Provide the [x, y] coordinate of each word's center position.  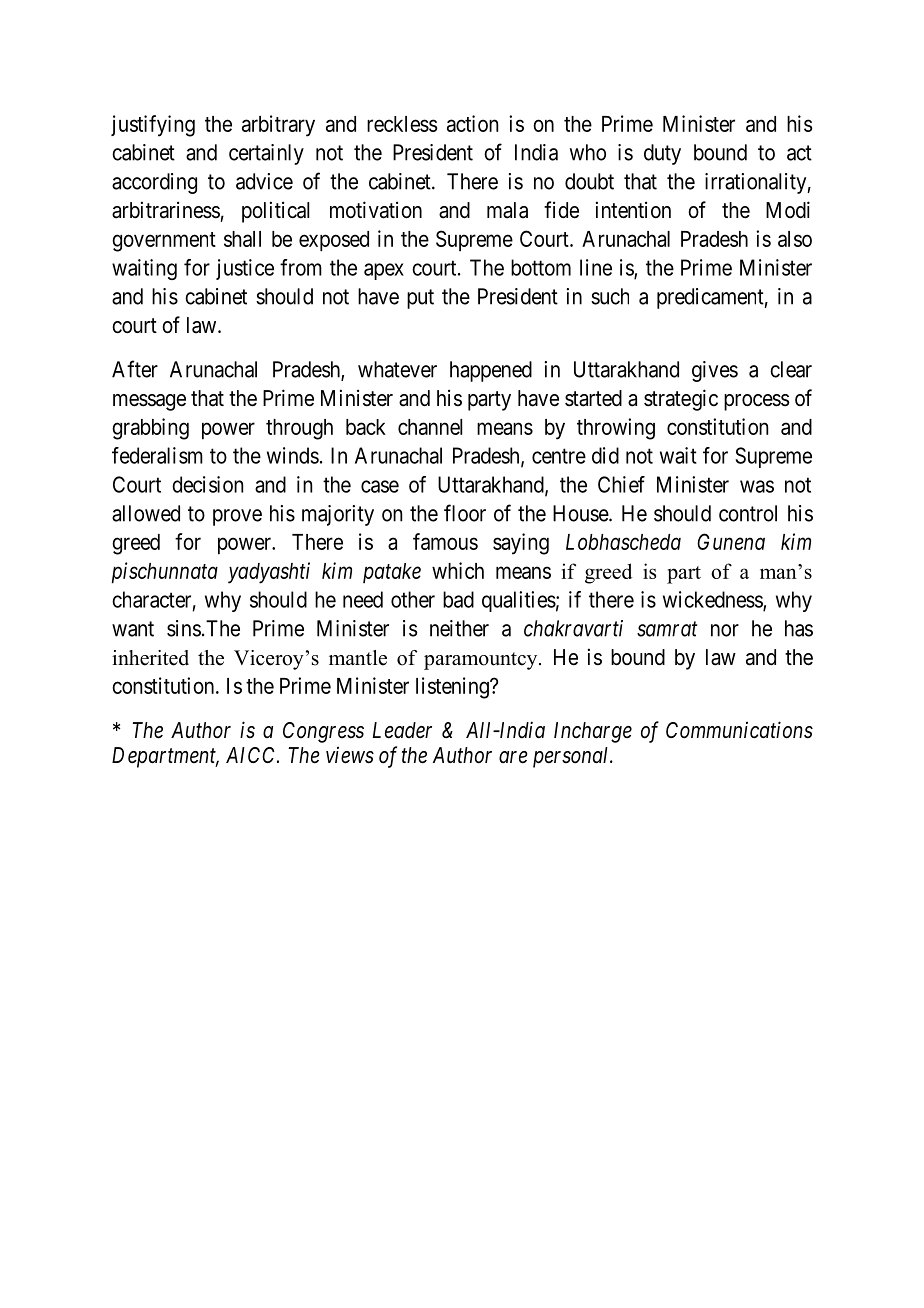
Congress [323, 732]
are [513, 757]
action [472, 123]
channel [430, 427]
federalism [157, 455]
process [757, 402]
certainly [266, 154]
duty [662, 154]
